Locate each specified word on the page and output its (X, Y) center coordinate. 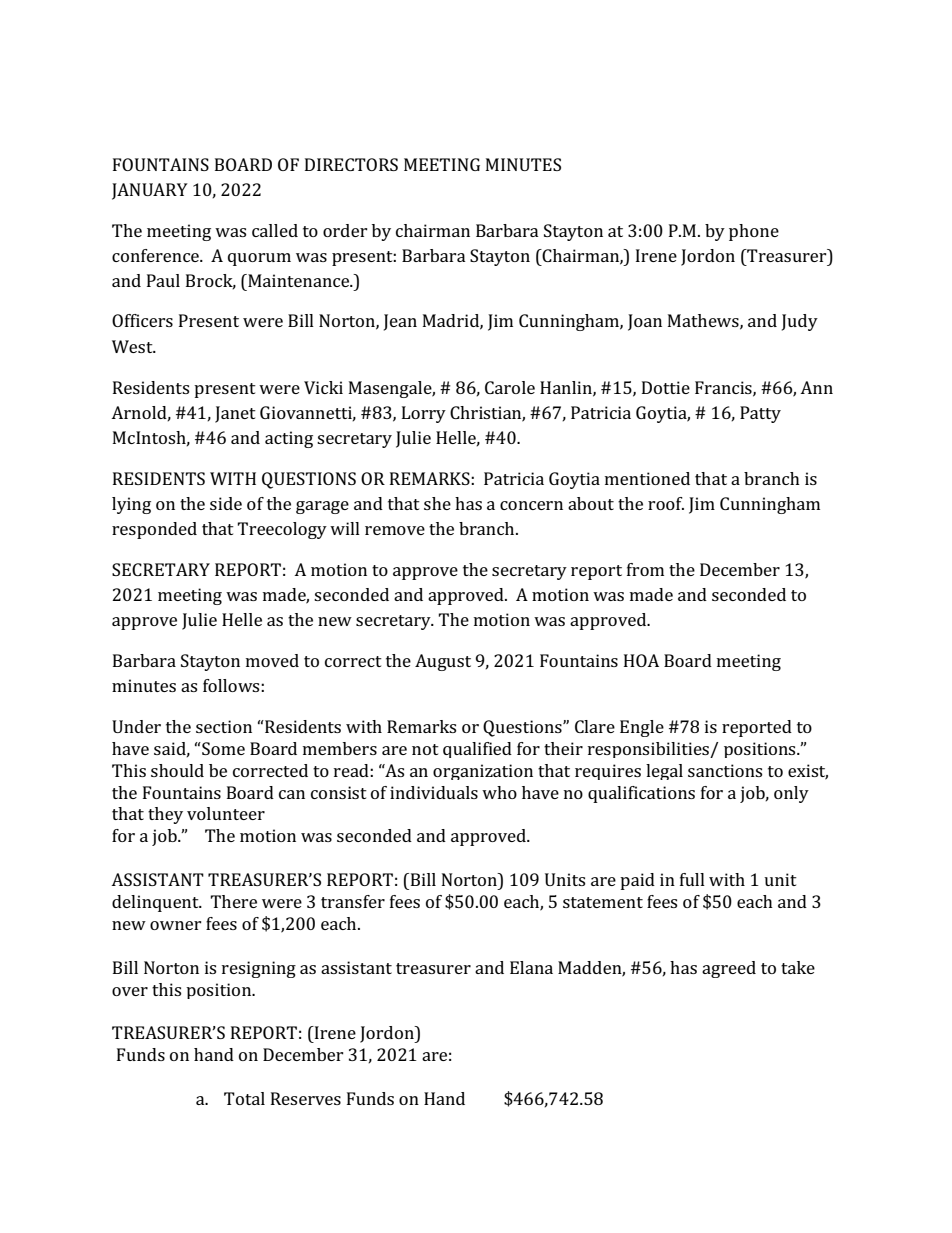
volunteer (226, 813)
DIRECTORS (351, 164)
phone (754, 232)
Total (244, 1098)
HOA (641, 660)
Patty (760, 414)
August (443, 662)
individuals (434, 792)
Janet (235, 414)
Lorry (424, 414)
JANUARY (150, 191)
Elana (531, 967)
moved (272, 660)
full (692, 879)
